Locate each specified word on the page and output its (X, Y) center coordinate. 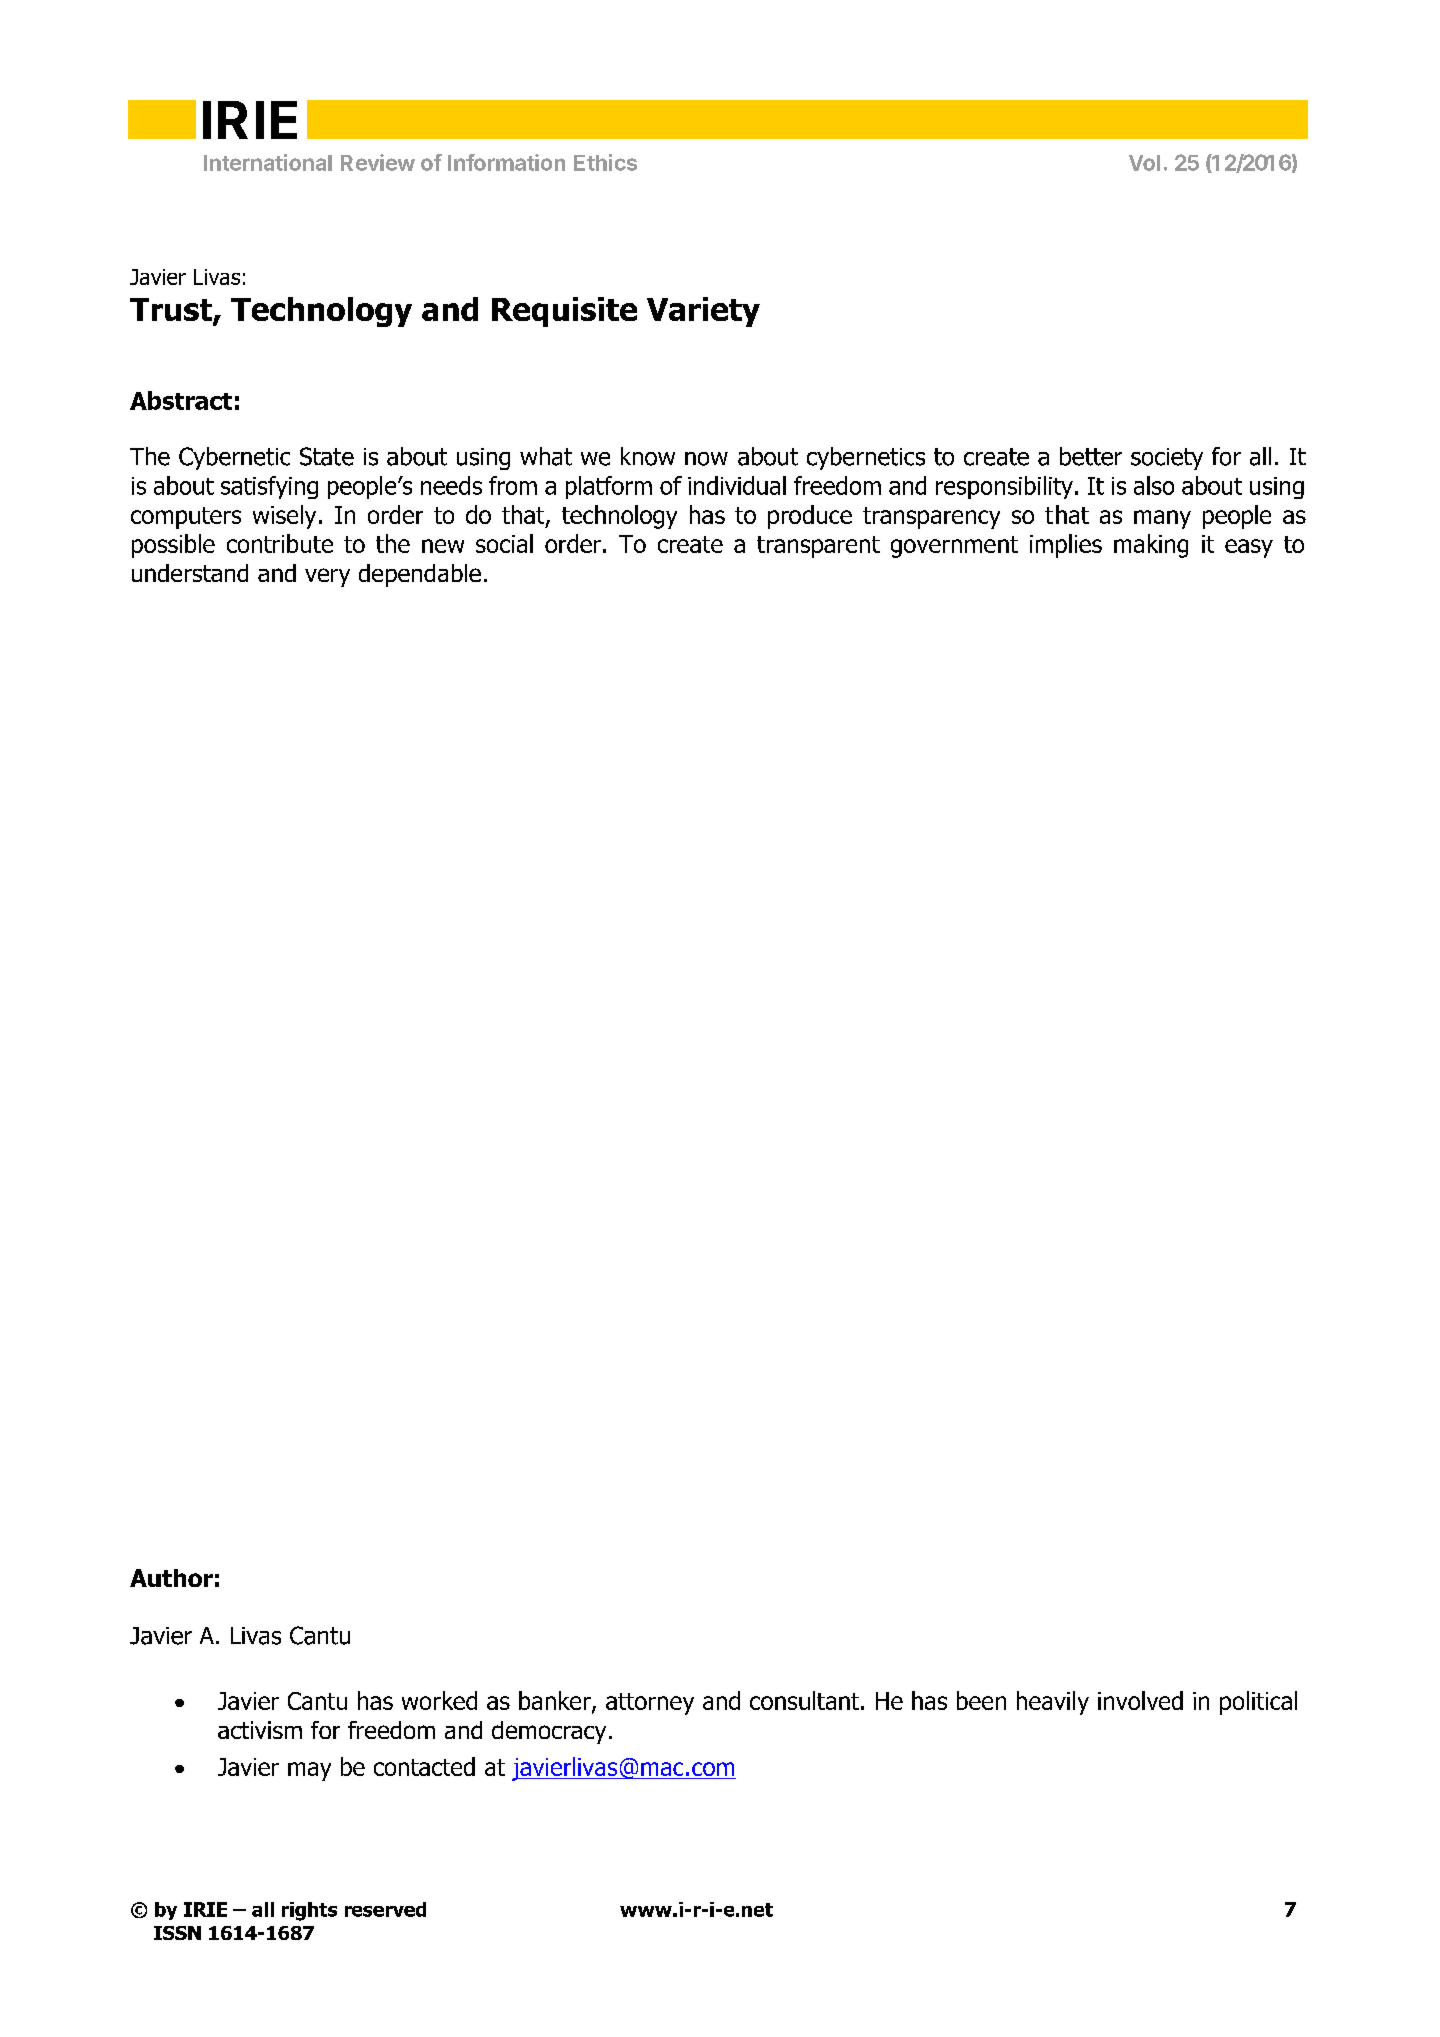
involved (1140, 1700)
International (268, 162)
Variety (703, 312)
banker (556, 1702)
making (1151, 546)
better (1091, 456)
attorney (650, 1704)
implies (1066, 546)
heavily (1053, 1703)
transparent (818, 547)
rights (309, 1911)
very (327, 577)
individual (737, 485)
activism (260, 1730)
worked (439, 1700)
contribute (280, 543)
